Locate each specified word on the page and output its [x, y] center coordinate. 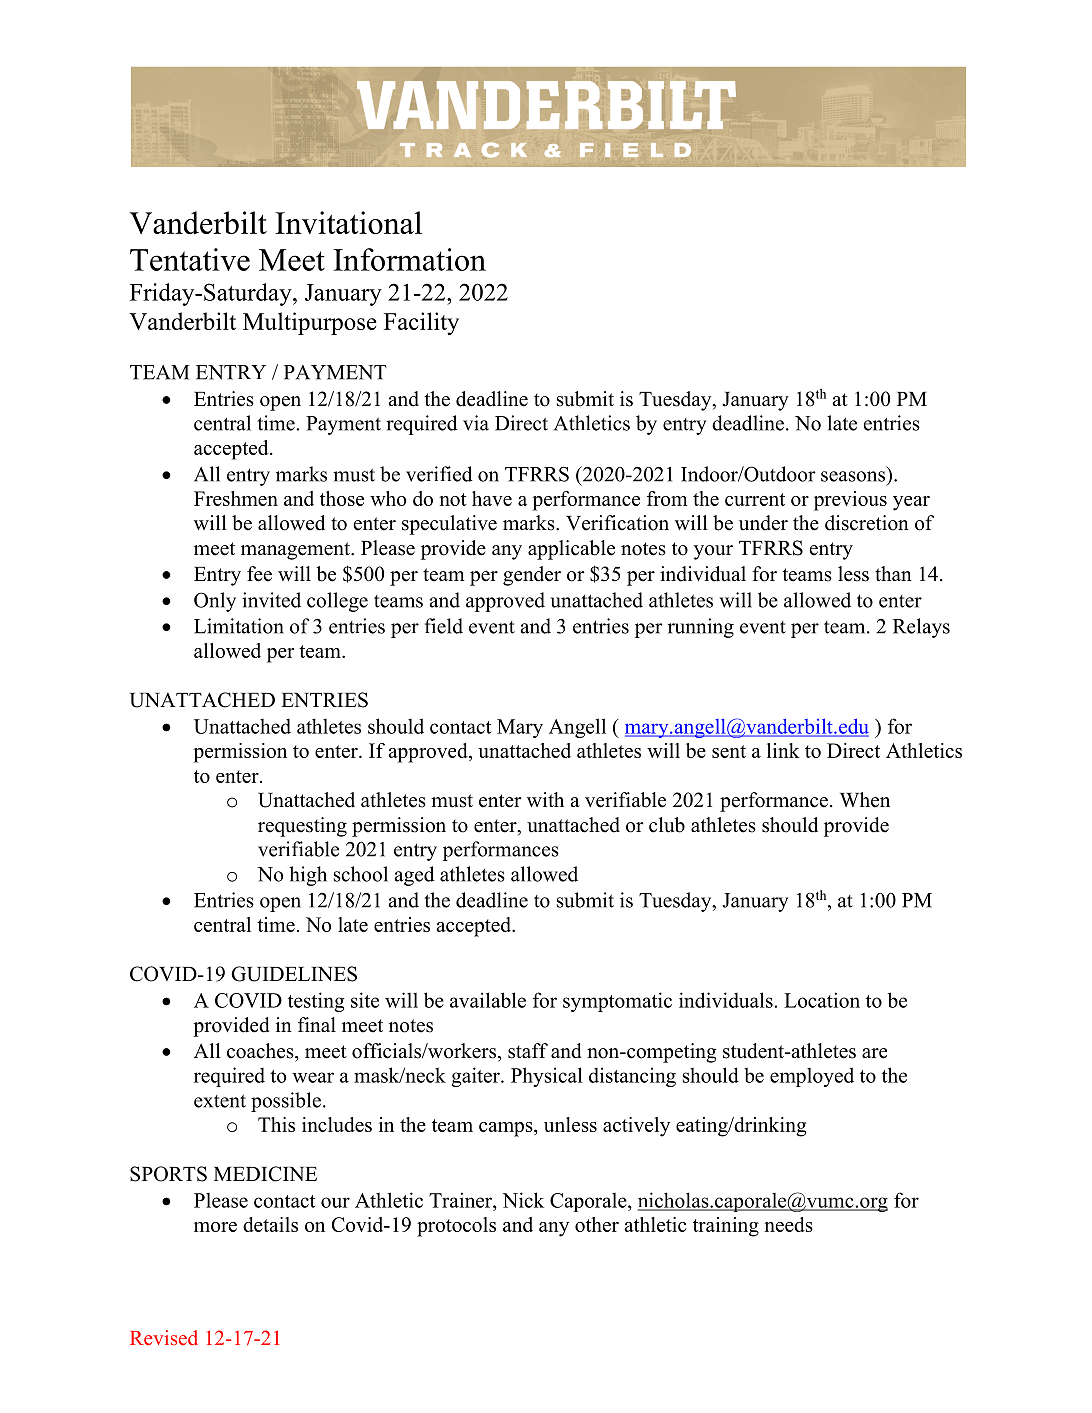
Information [409, 259]
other [597, 1224]
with [545, 799]
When [865, 800]
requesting [302, 827]
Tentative [190, 259]
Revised [164, 1337]
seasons [853, 476]
